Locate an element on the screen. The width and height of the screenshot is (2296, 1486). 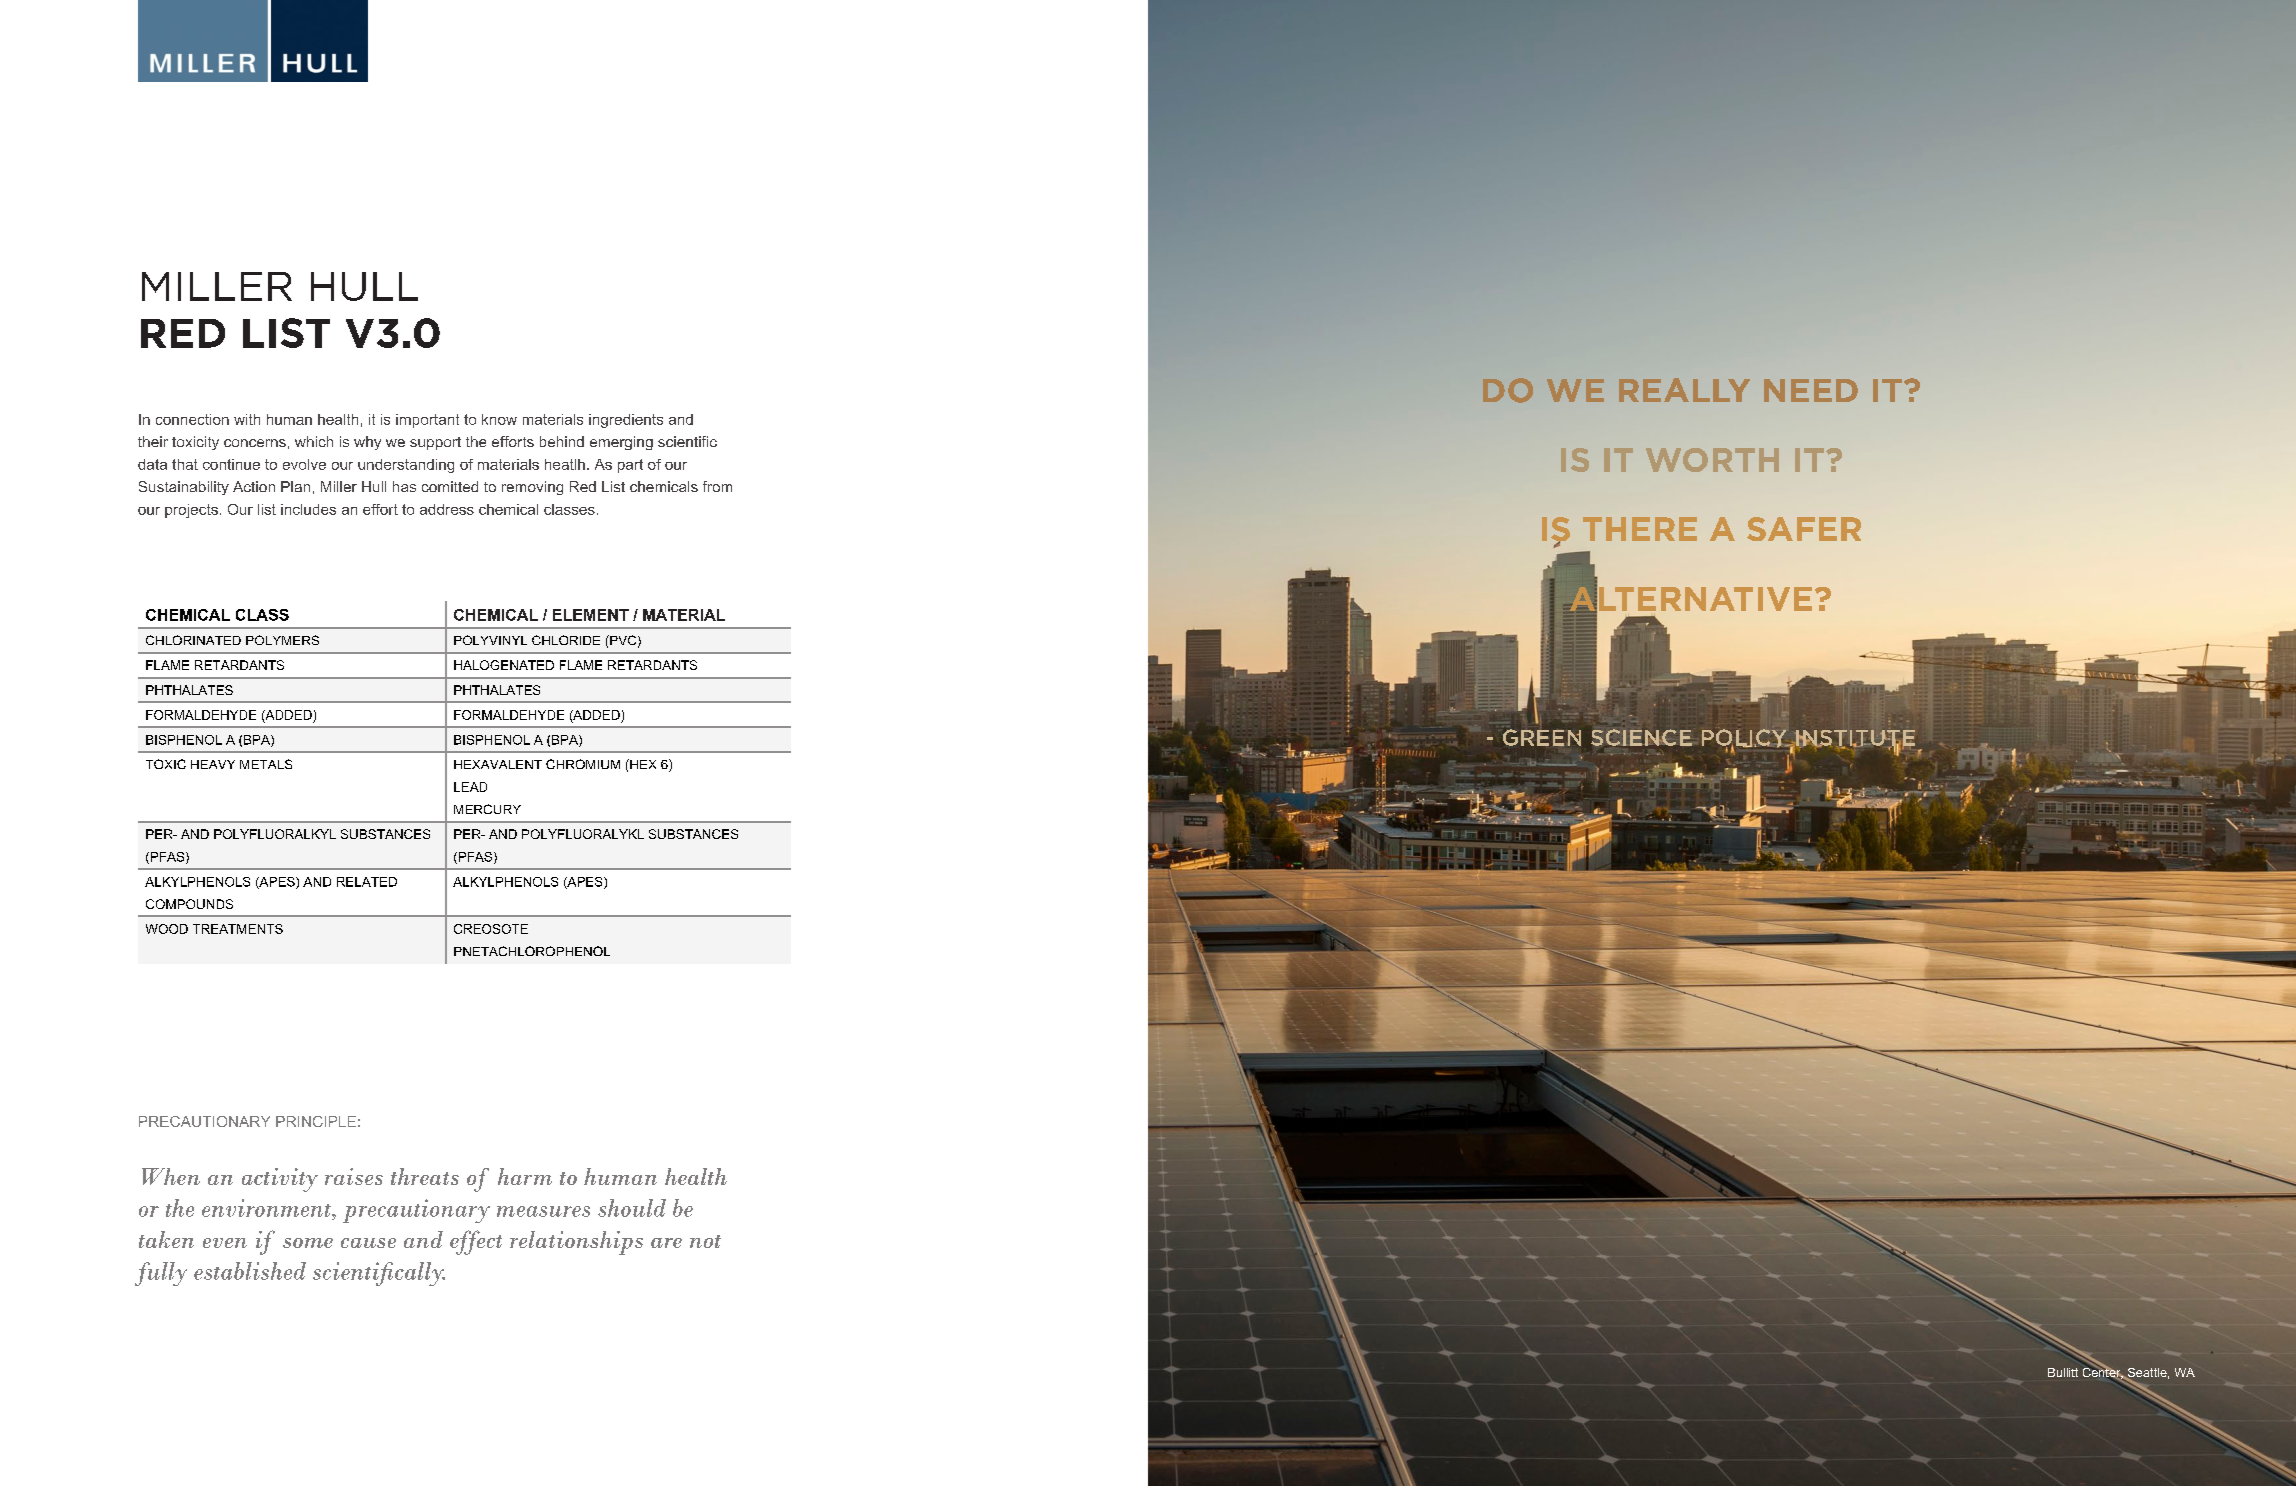
cause is located at coordinates (368, 1243).
